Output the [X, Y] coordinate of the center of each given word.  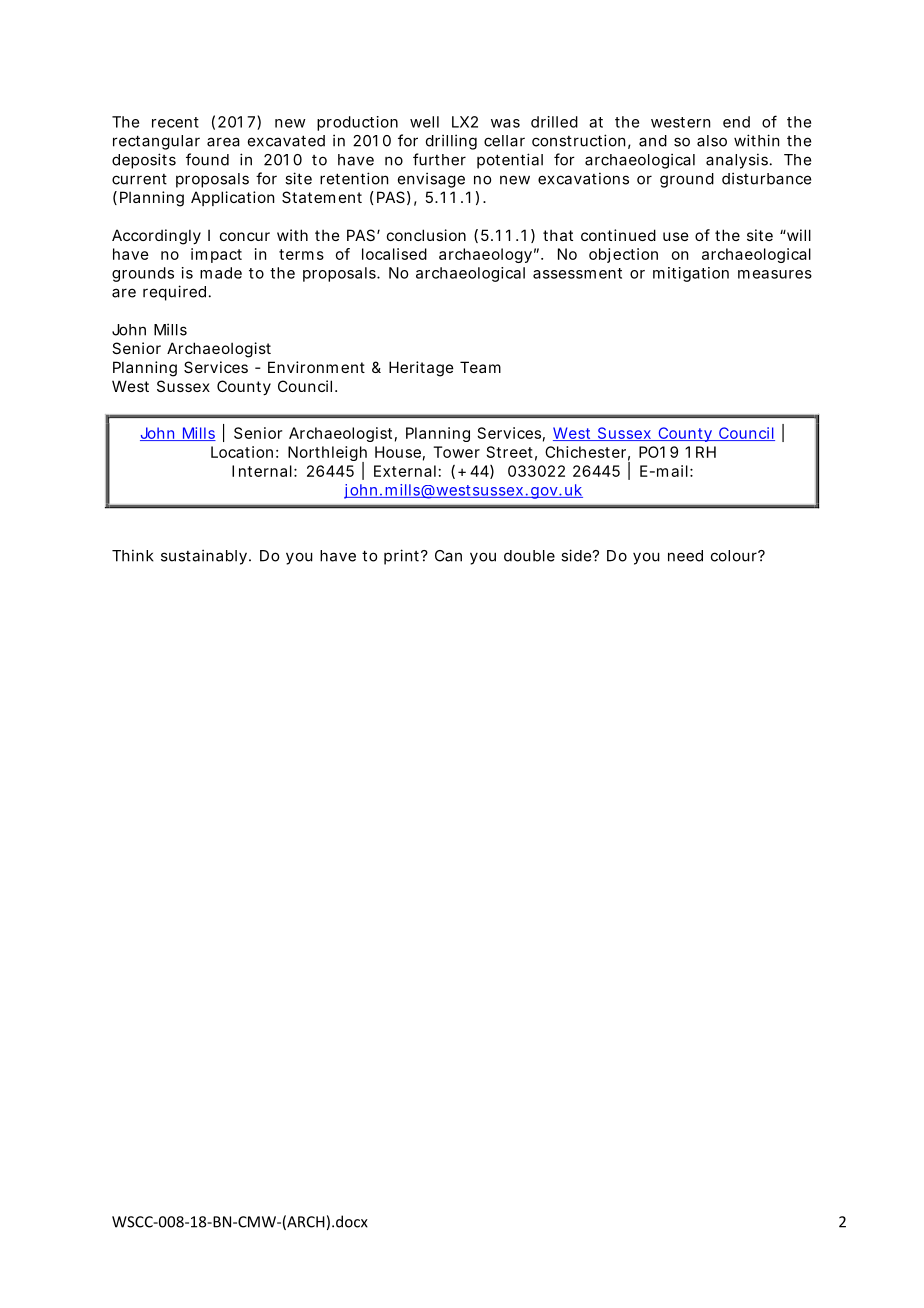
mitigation [691, 274]
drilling [451, 142]
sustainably [204, 557]
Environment [316, 367]
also [712, 141]
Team [480, 367]
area [223, 142]
